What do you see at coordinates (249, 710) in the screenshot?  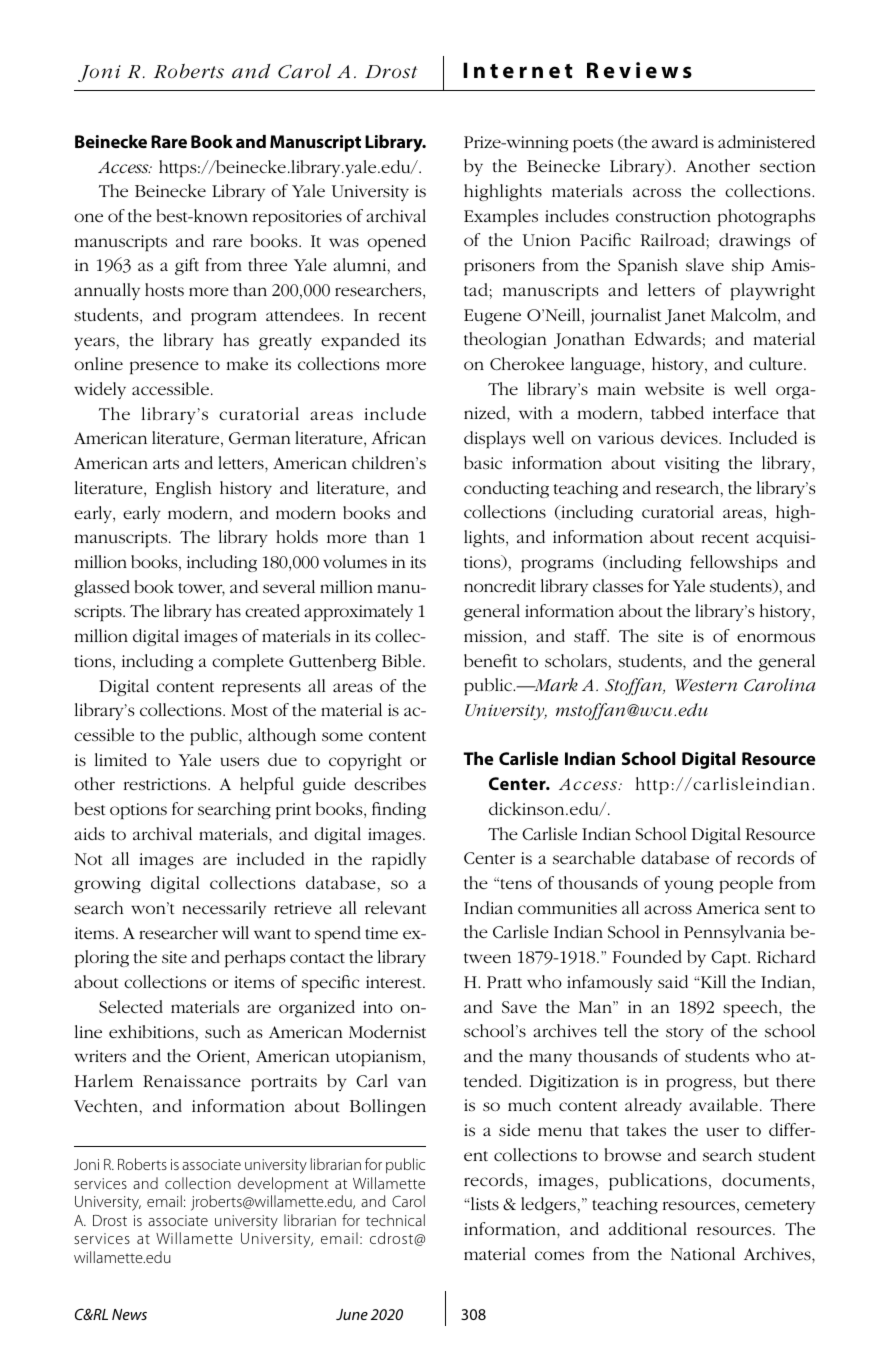 I see `Most` at bounding box center [249, 710].
